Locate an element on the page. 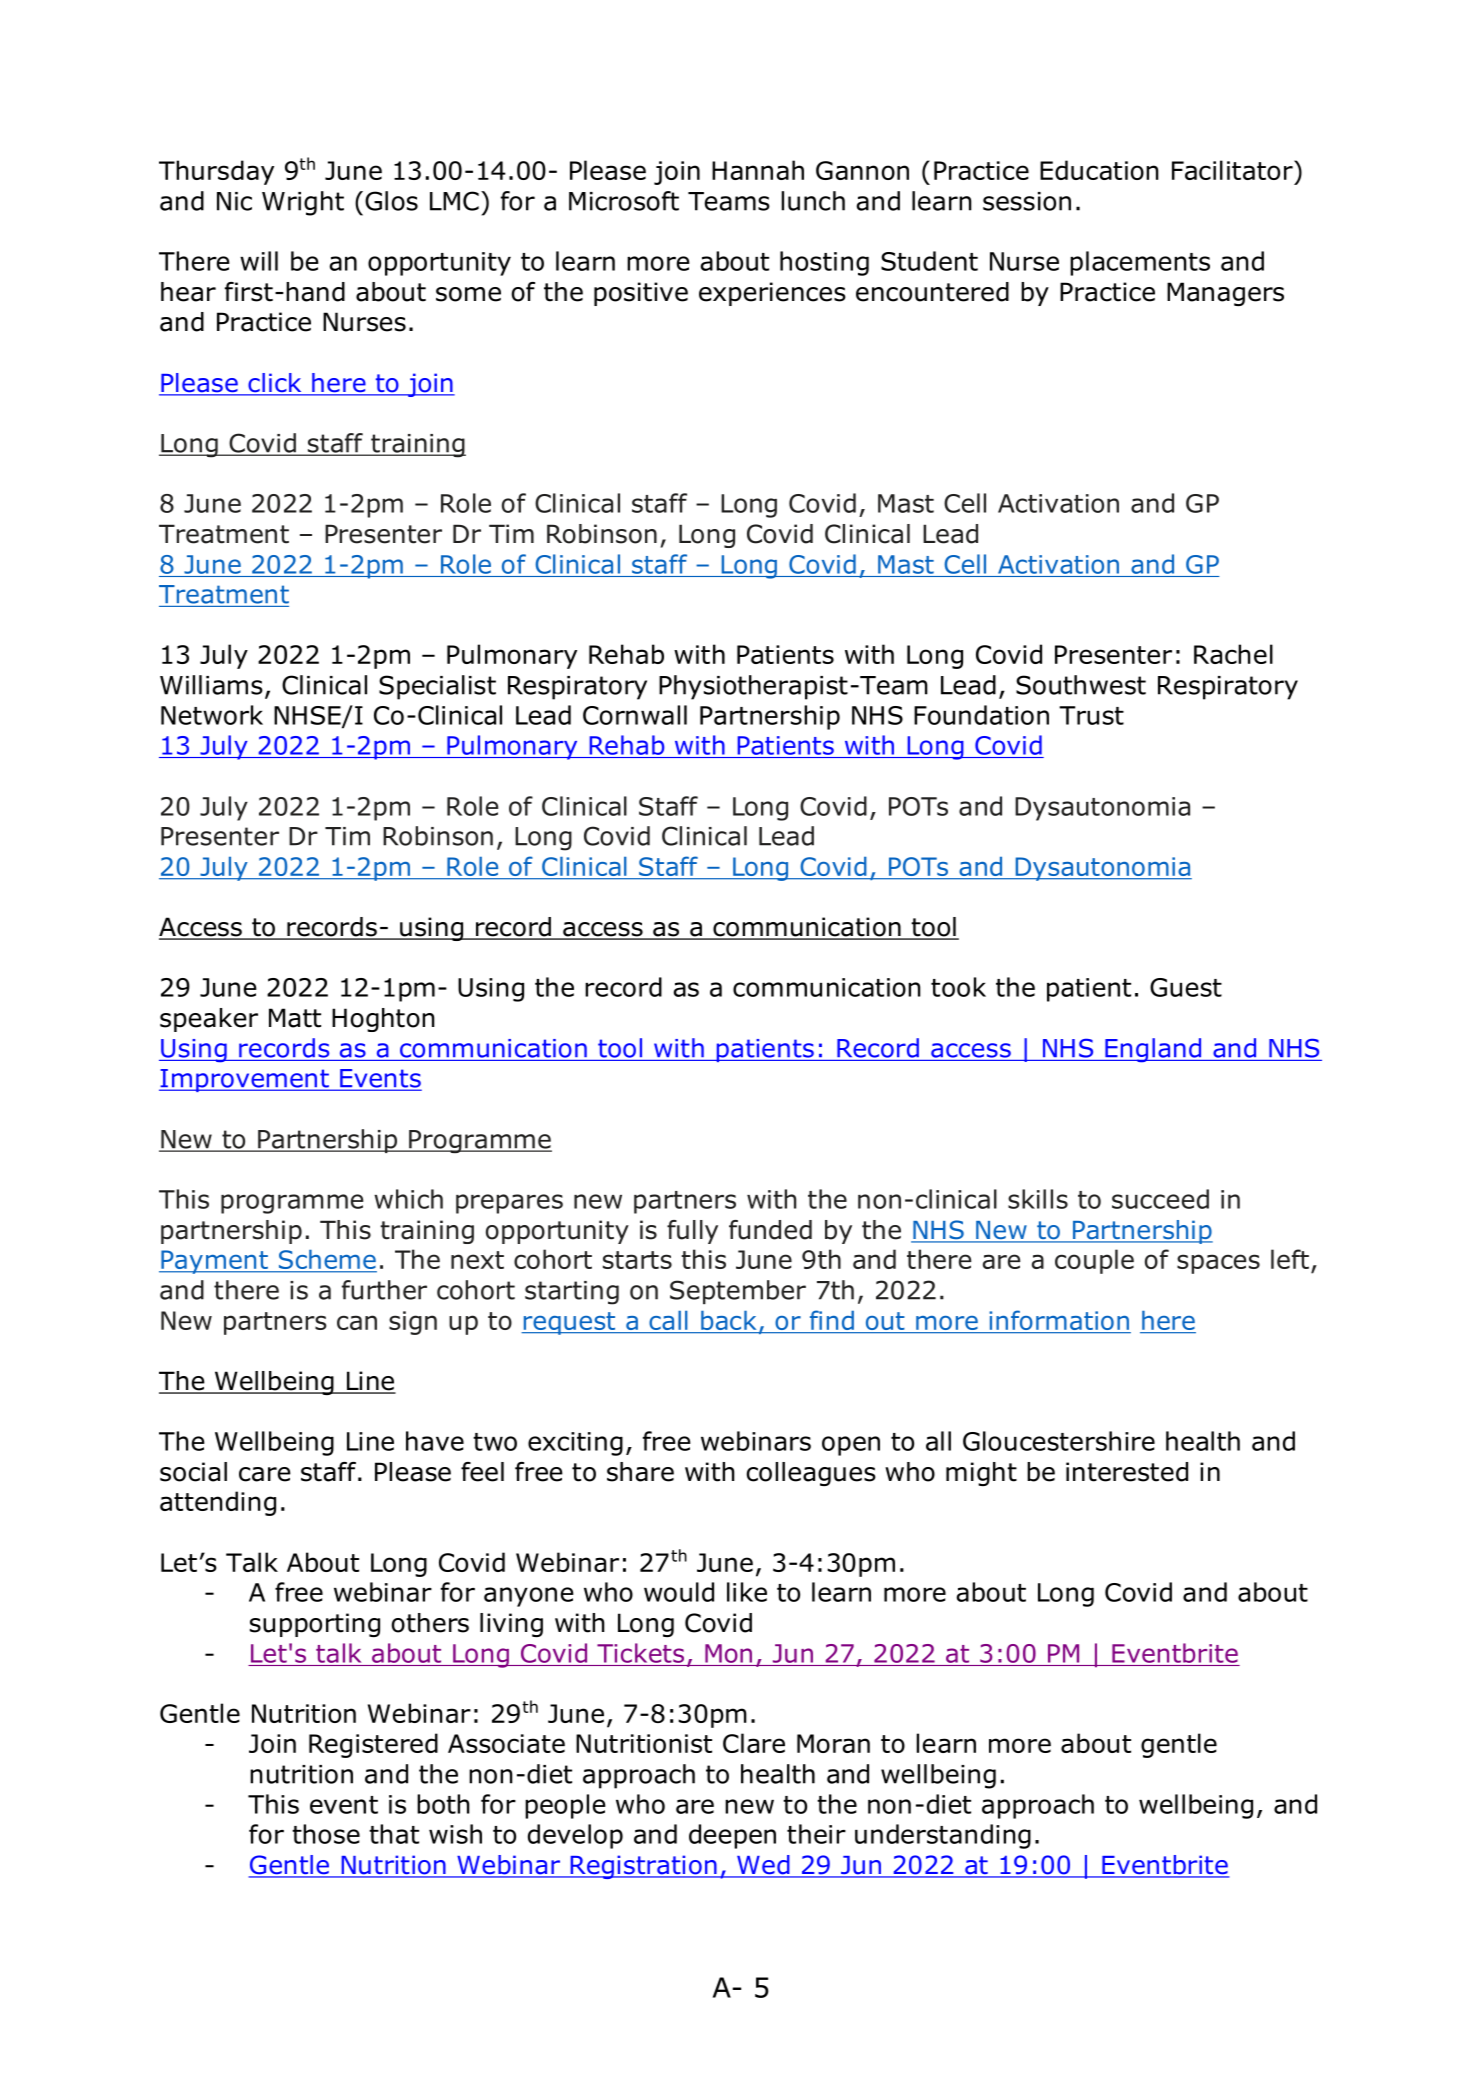 The width and height of the document is (1481, 2095). Trust is located at coordinates (1091, 715).
